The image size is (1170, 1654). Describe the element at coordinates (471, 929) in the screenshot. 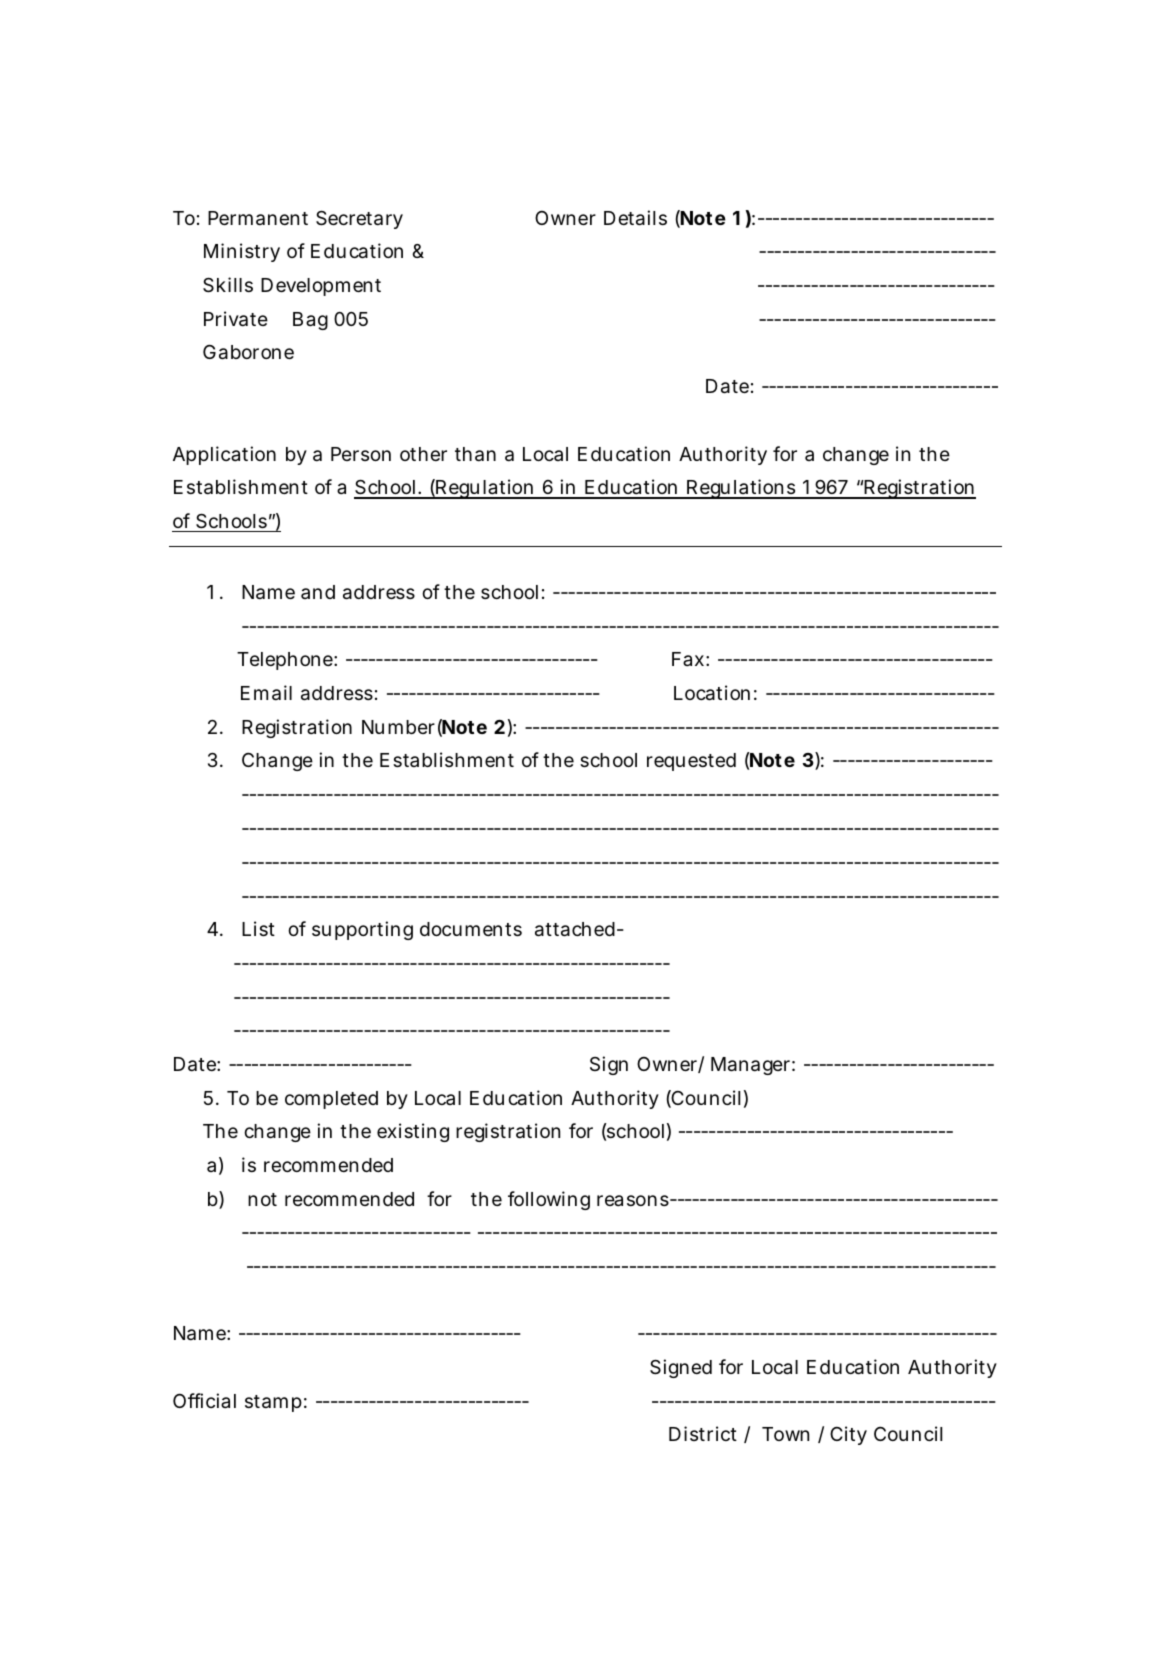

I see `documents` at that location.
